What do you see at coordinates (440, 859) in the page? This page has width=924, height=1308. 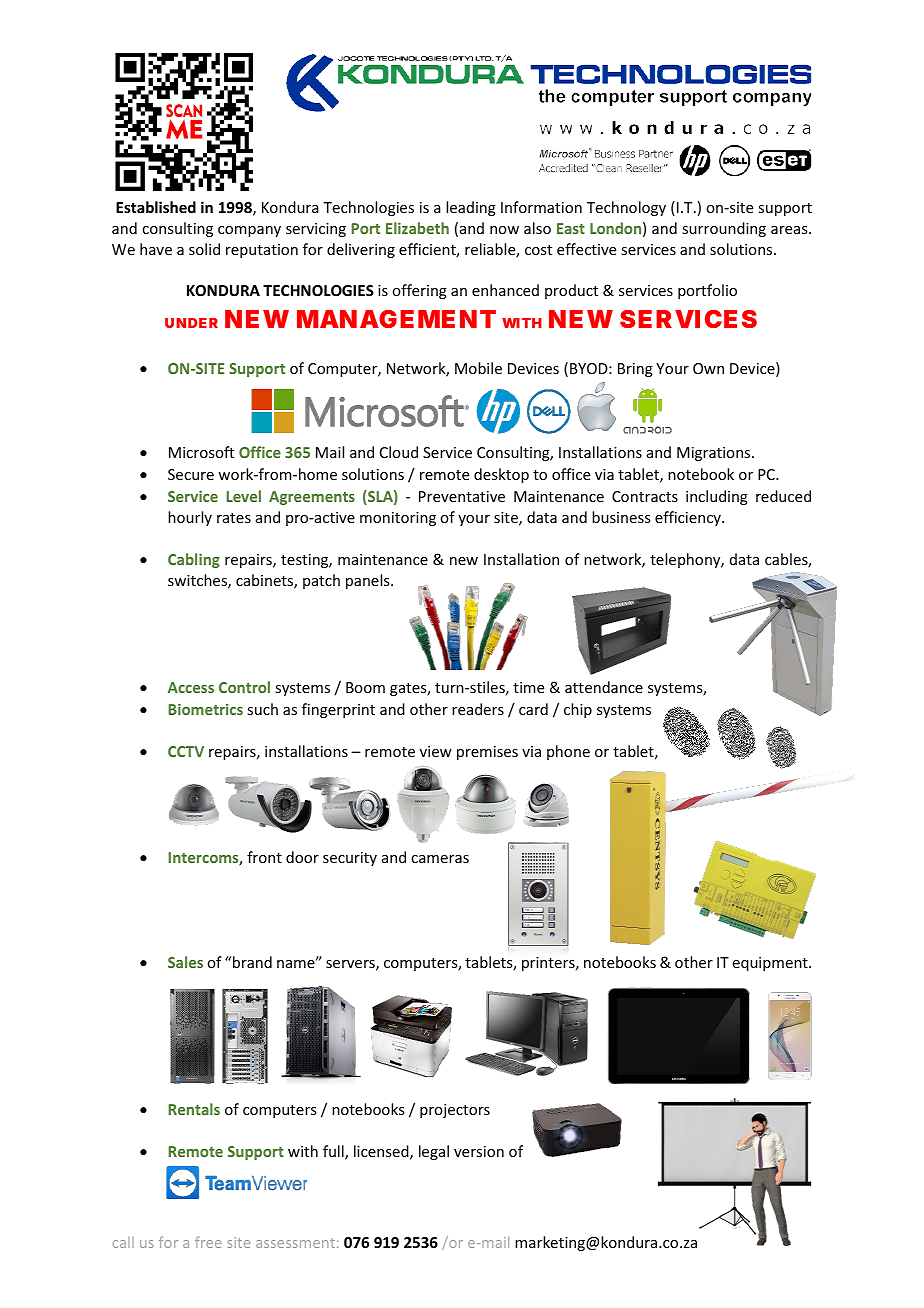 I see `cameras` at bounding box center [440, 859].
